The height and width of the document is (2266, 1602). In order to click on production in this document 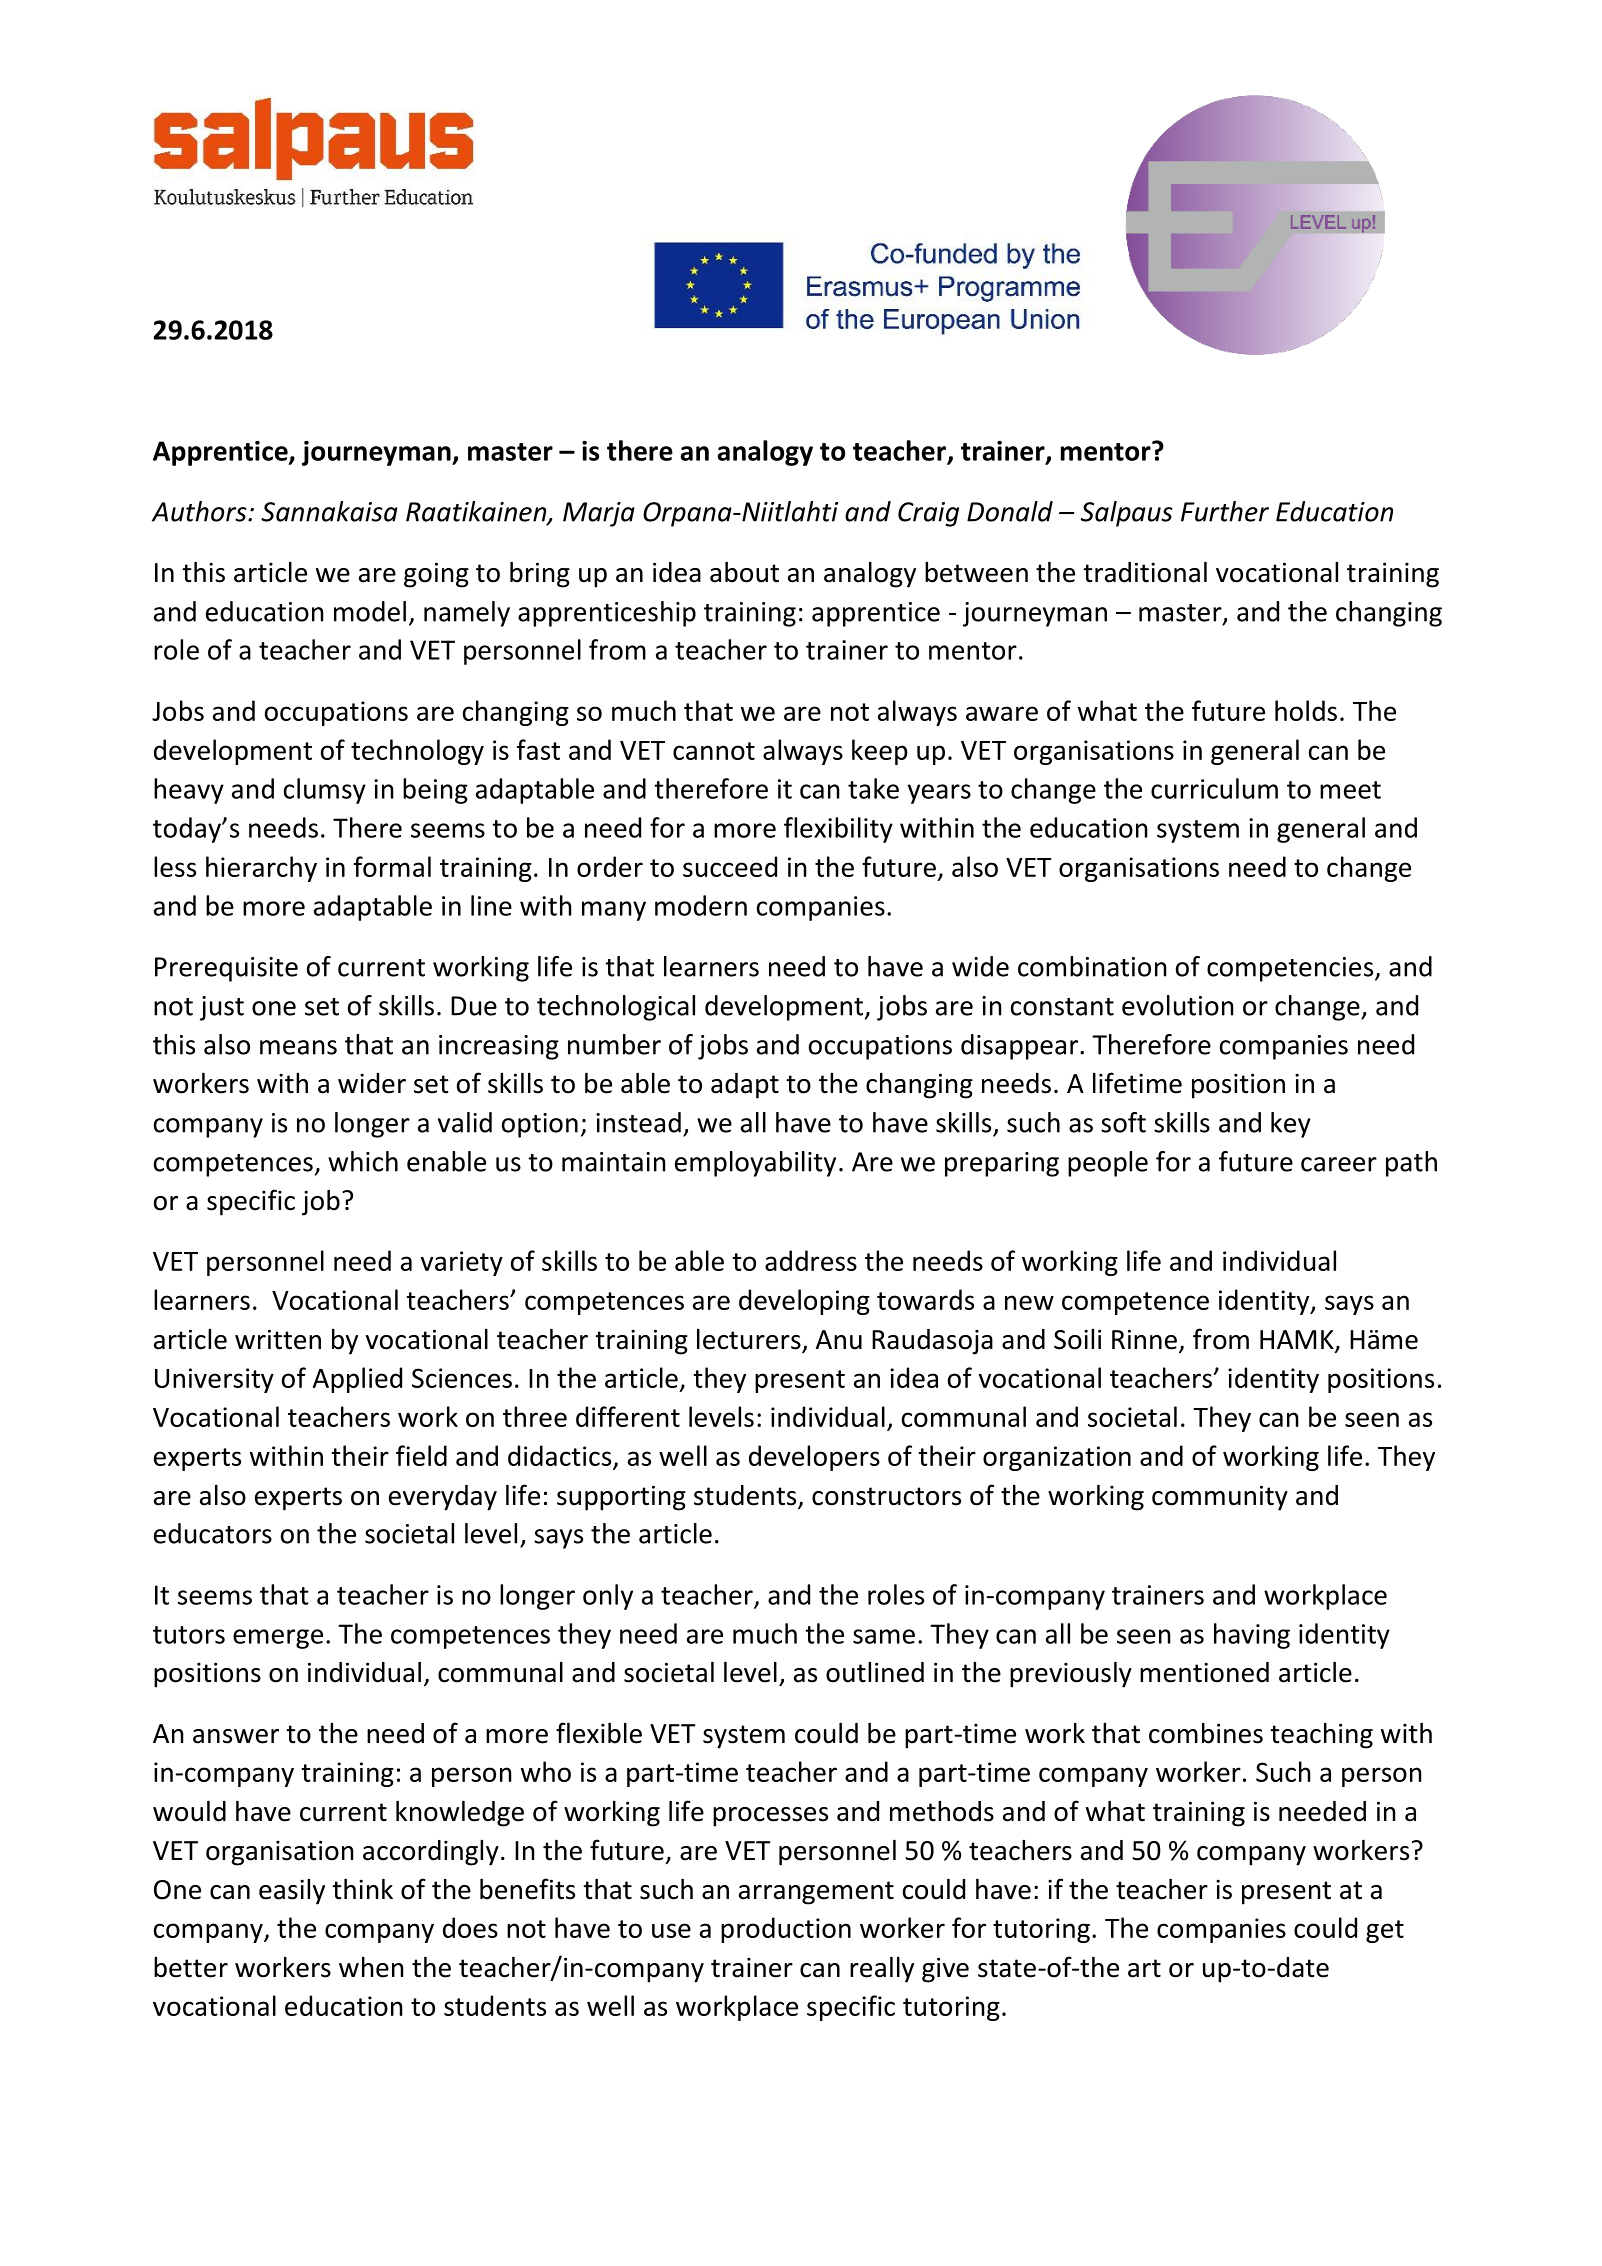, I will do `click(786, 1930)`.
